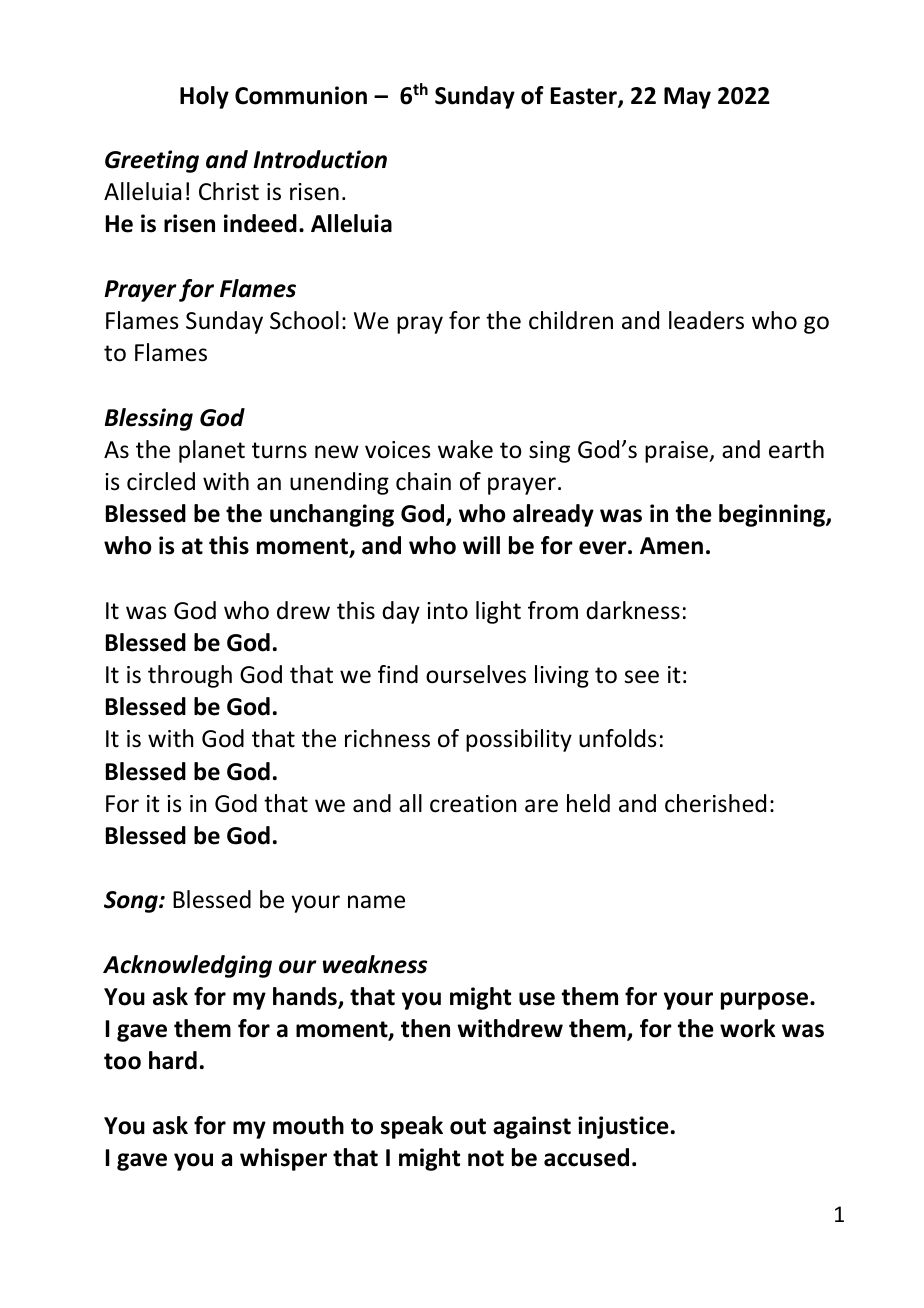 The width and height of the screenshot is (924, 1308). I want to click on cherished, so click(715, 803).
